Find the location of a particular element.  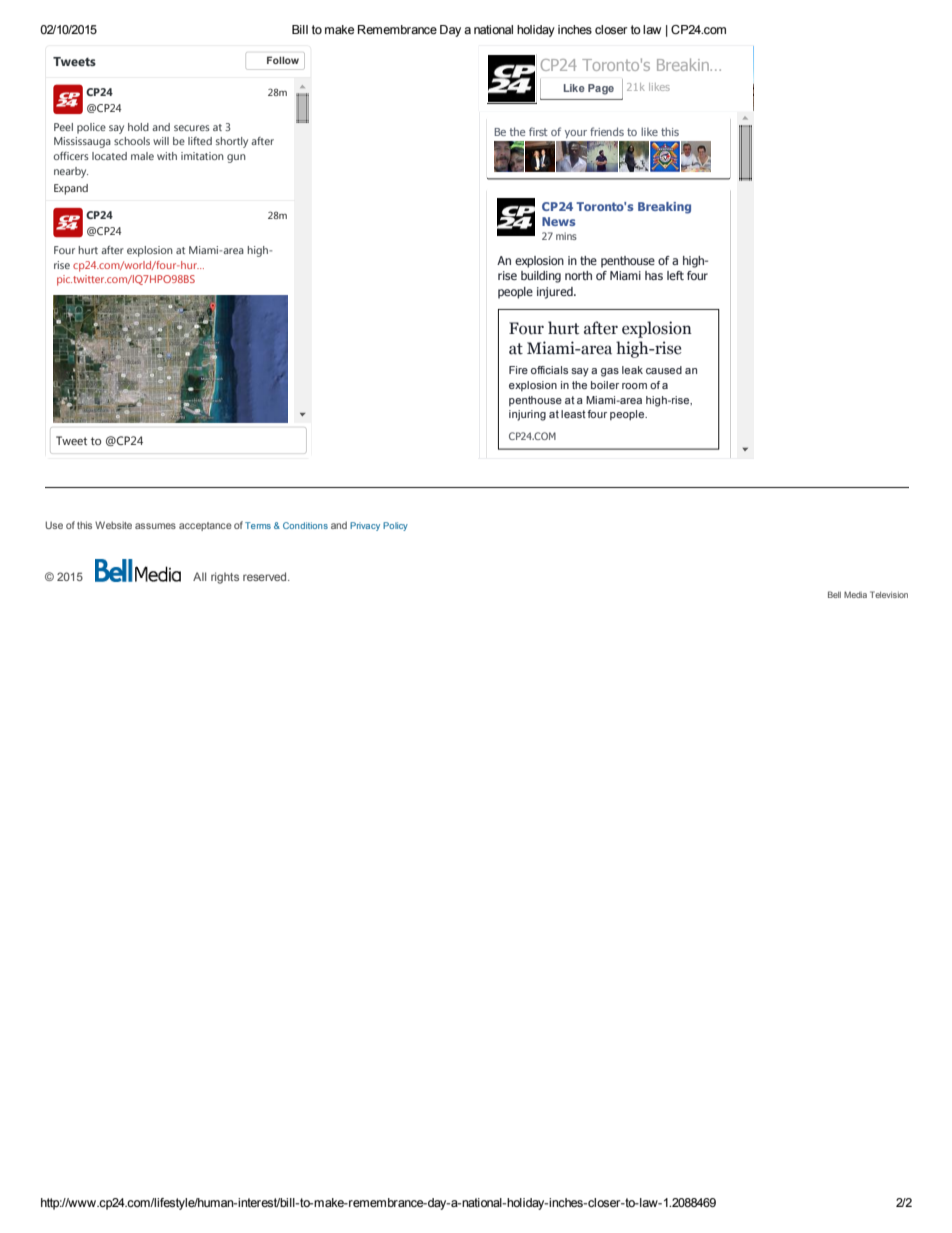

friends is located at coordinates (607, 131).
